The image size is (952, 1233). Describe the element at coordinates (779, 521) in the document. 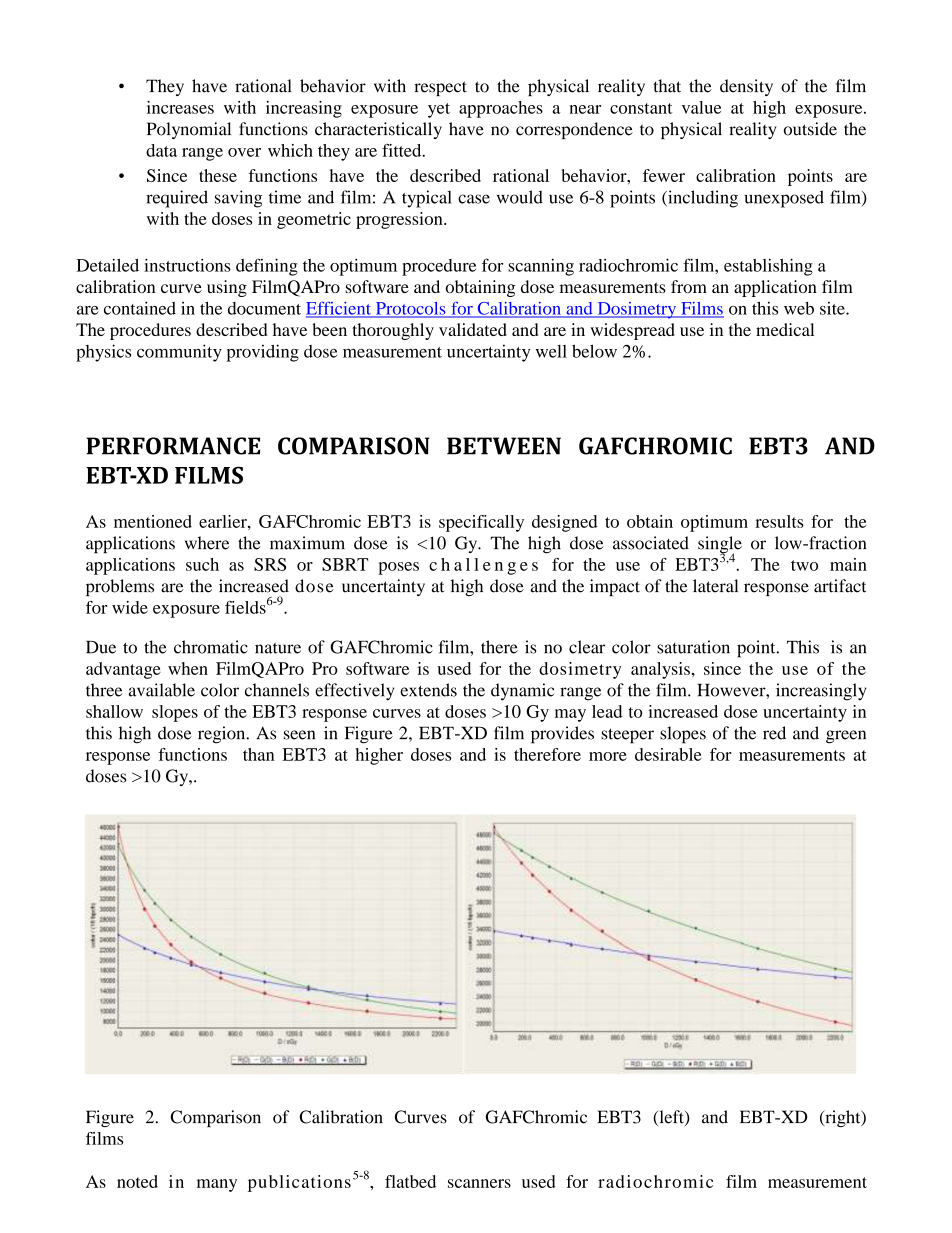

I see `results` at that location.
